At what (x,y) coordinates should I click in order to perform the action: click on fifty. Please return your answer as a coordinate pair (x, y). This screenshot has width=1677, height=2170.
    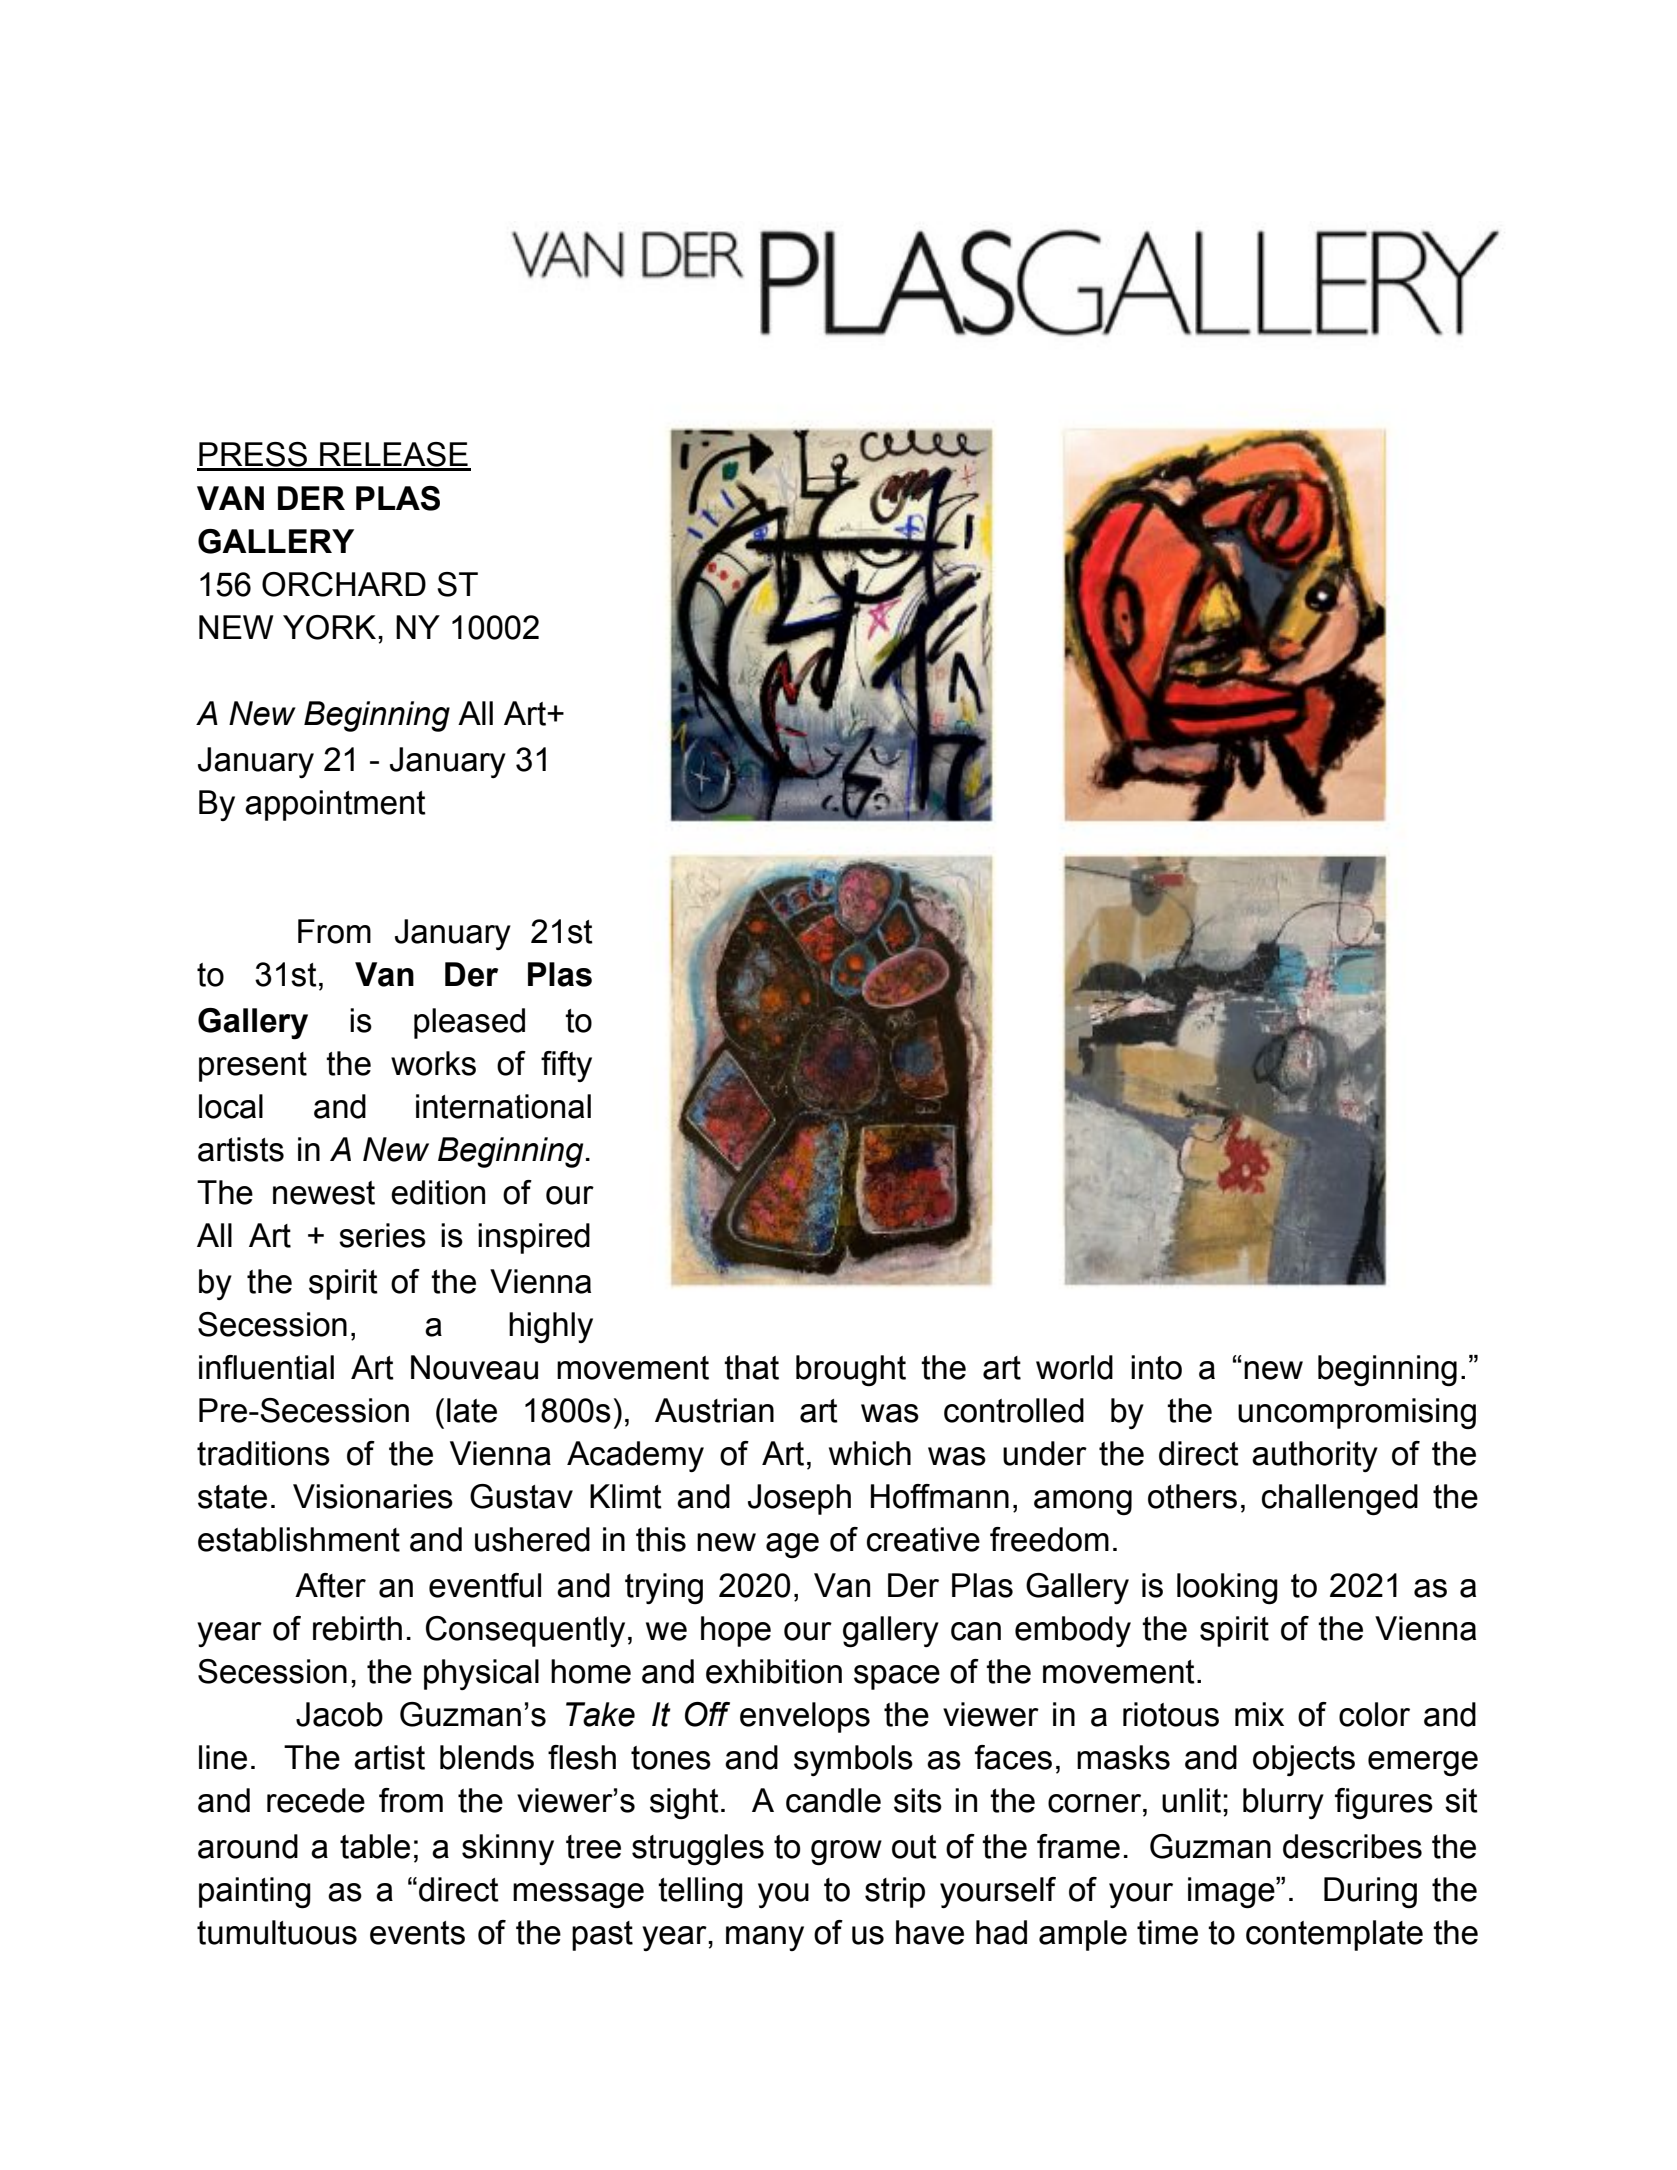
    Looking at the image, I should click on (566, 1066).
